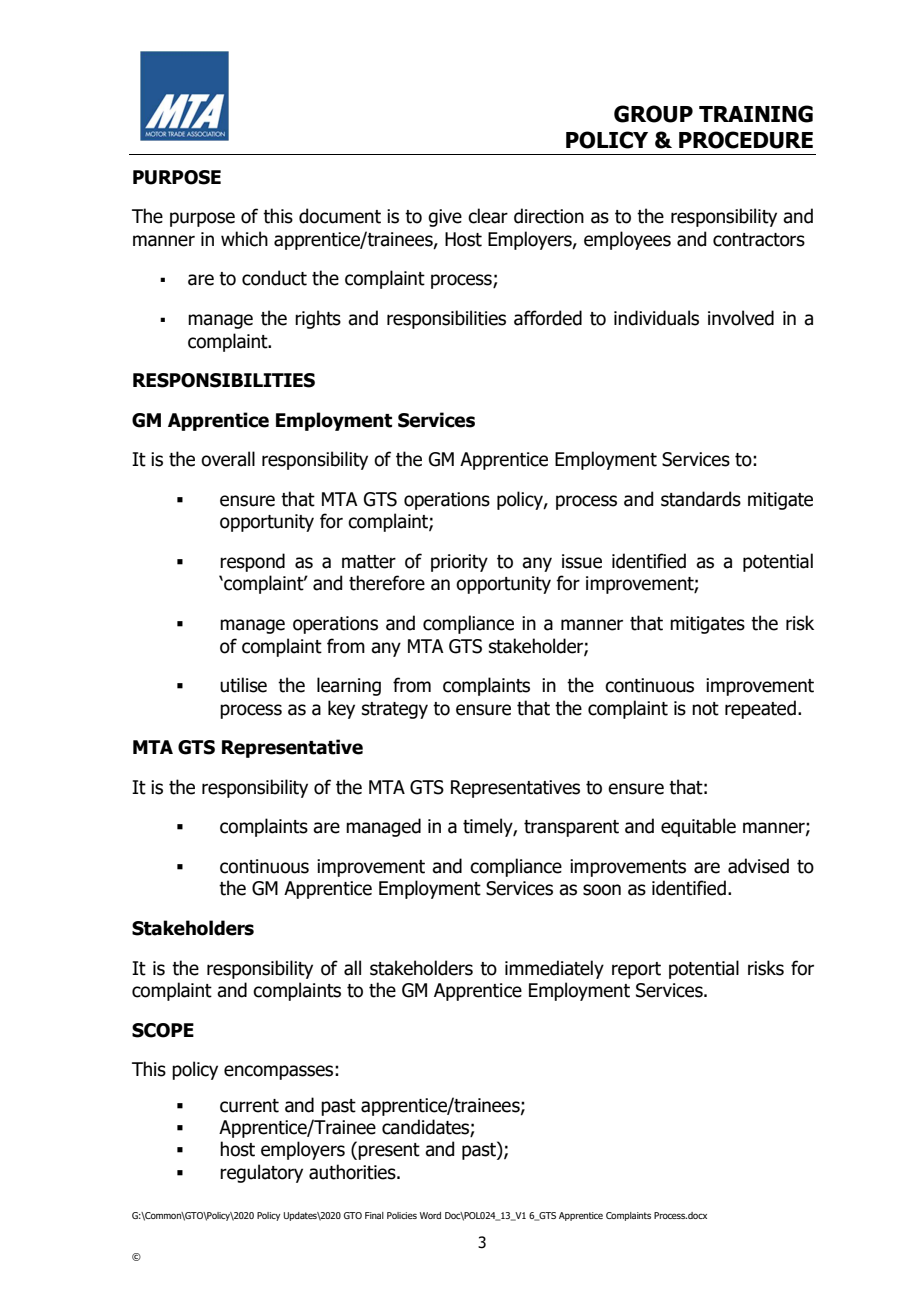 Image resolution: width=924 pixels, height=1308 pixels. Describe the element at coordinates (445, 218) in the page. I see `give` at that location.
